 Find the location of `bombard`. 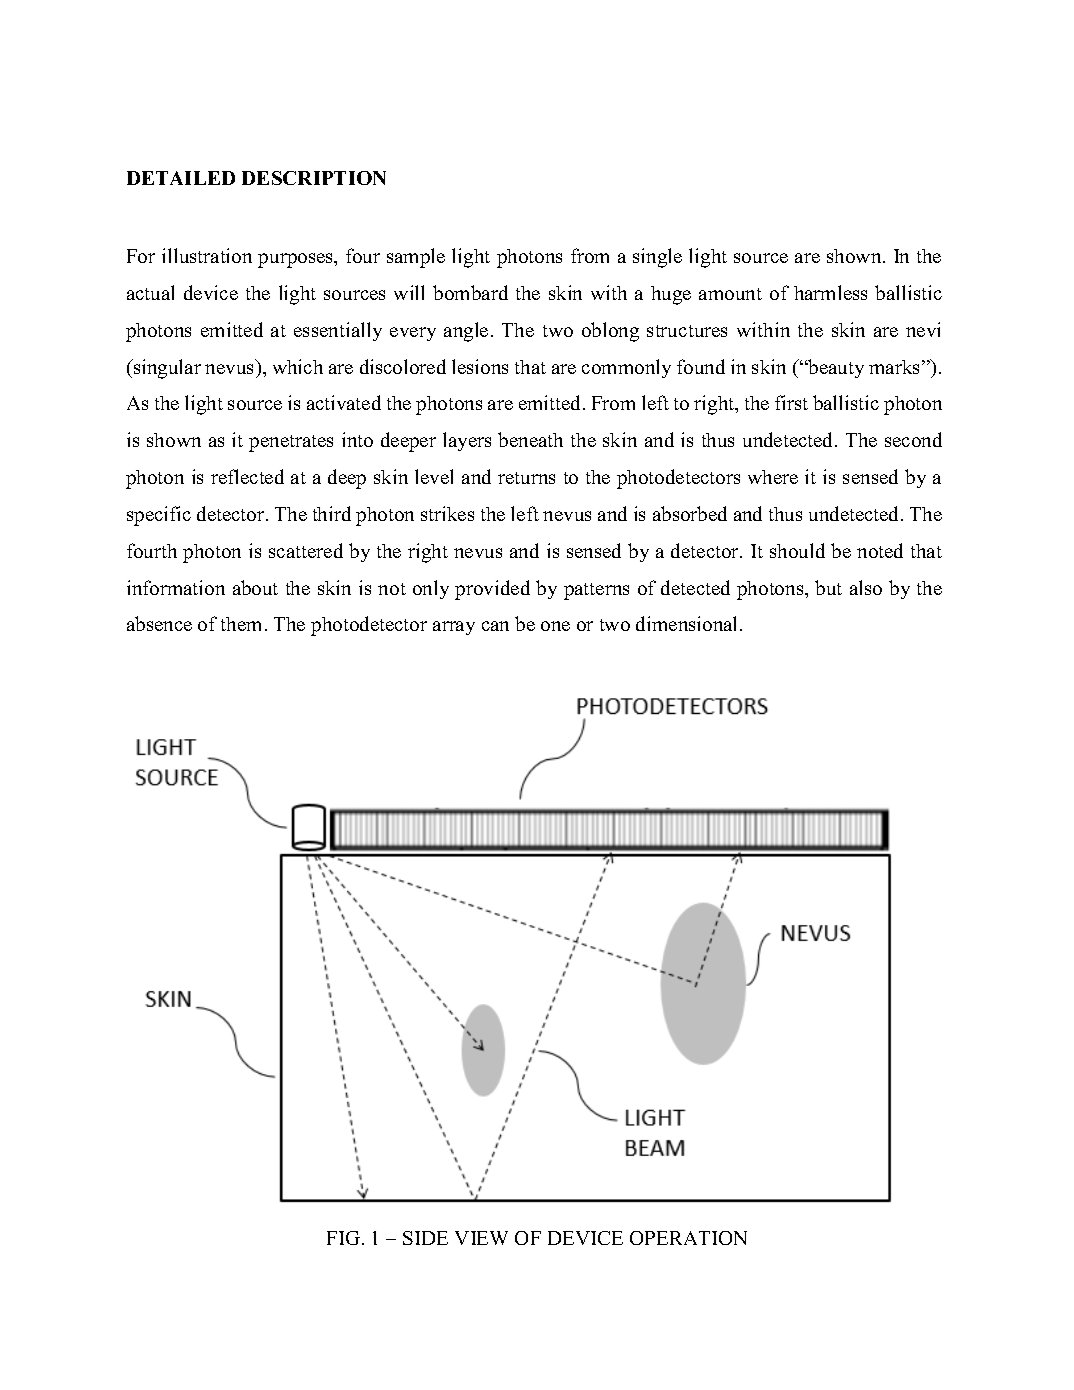

bombard is located at coordinates (470, 292).
